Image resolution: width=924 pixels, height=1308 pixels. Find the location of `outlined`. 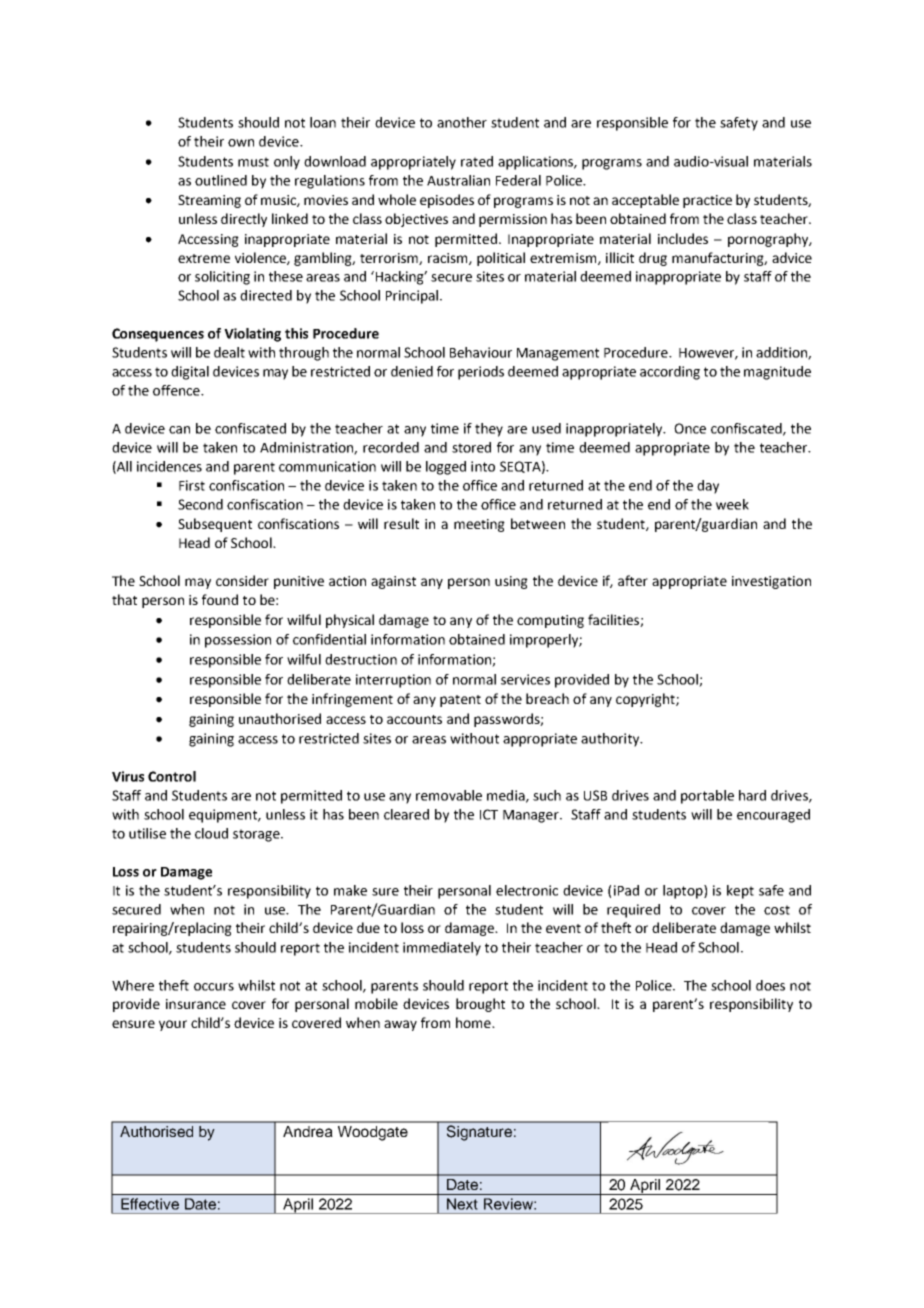

outlined is located at coordinates (221, 180).
